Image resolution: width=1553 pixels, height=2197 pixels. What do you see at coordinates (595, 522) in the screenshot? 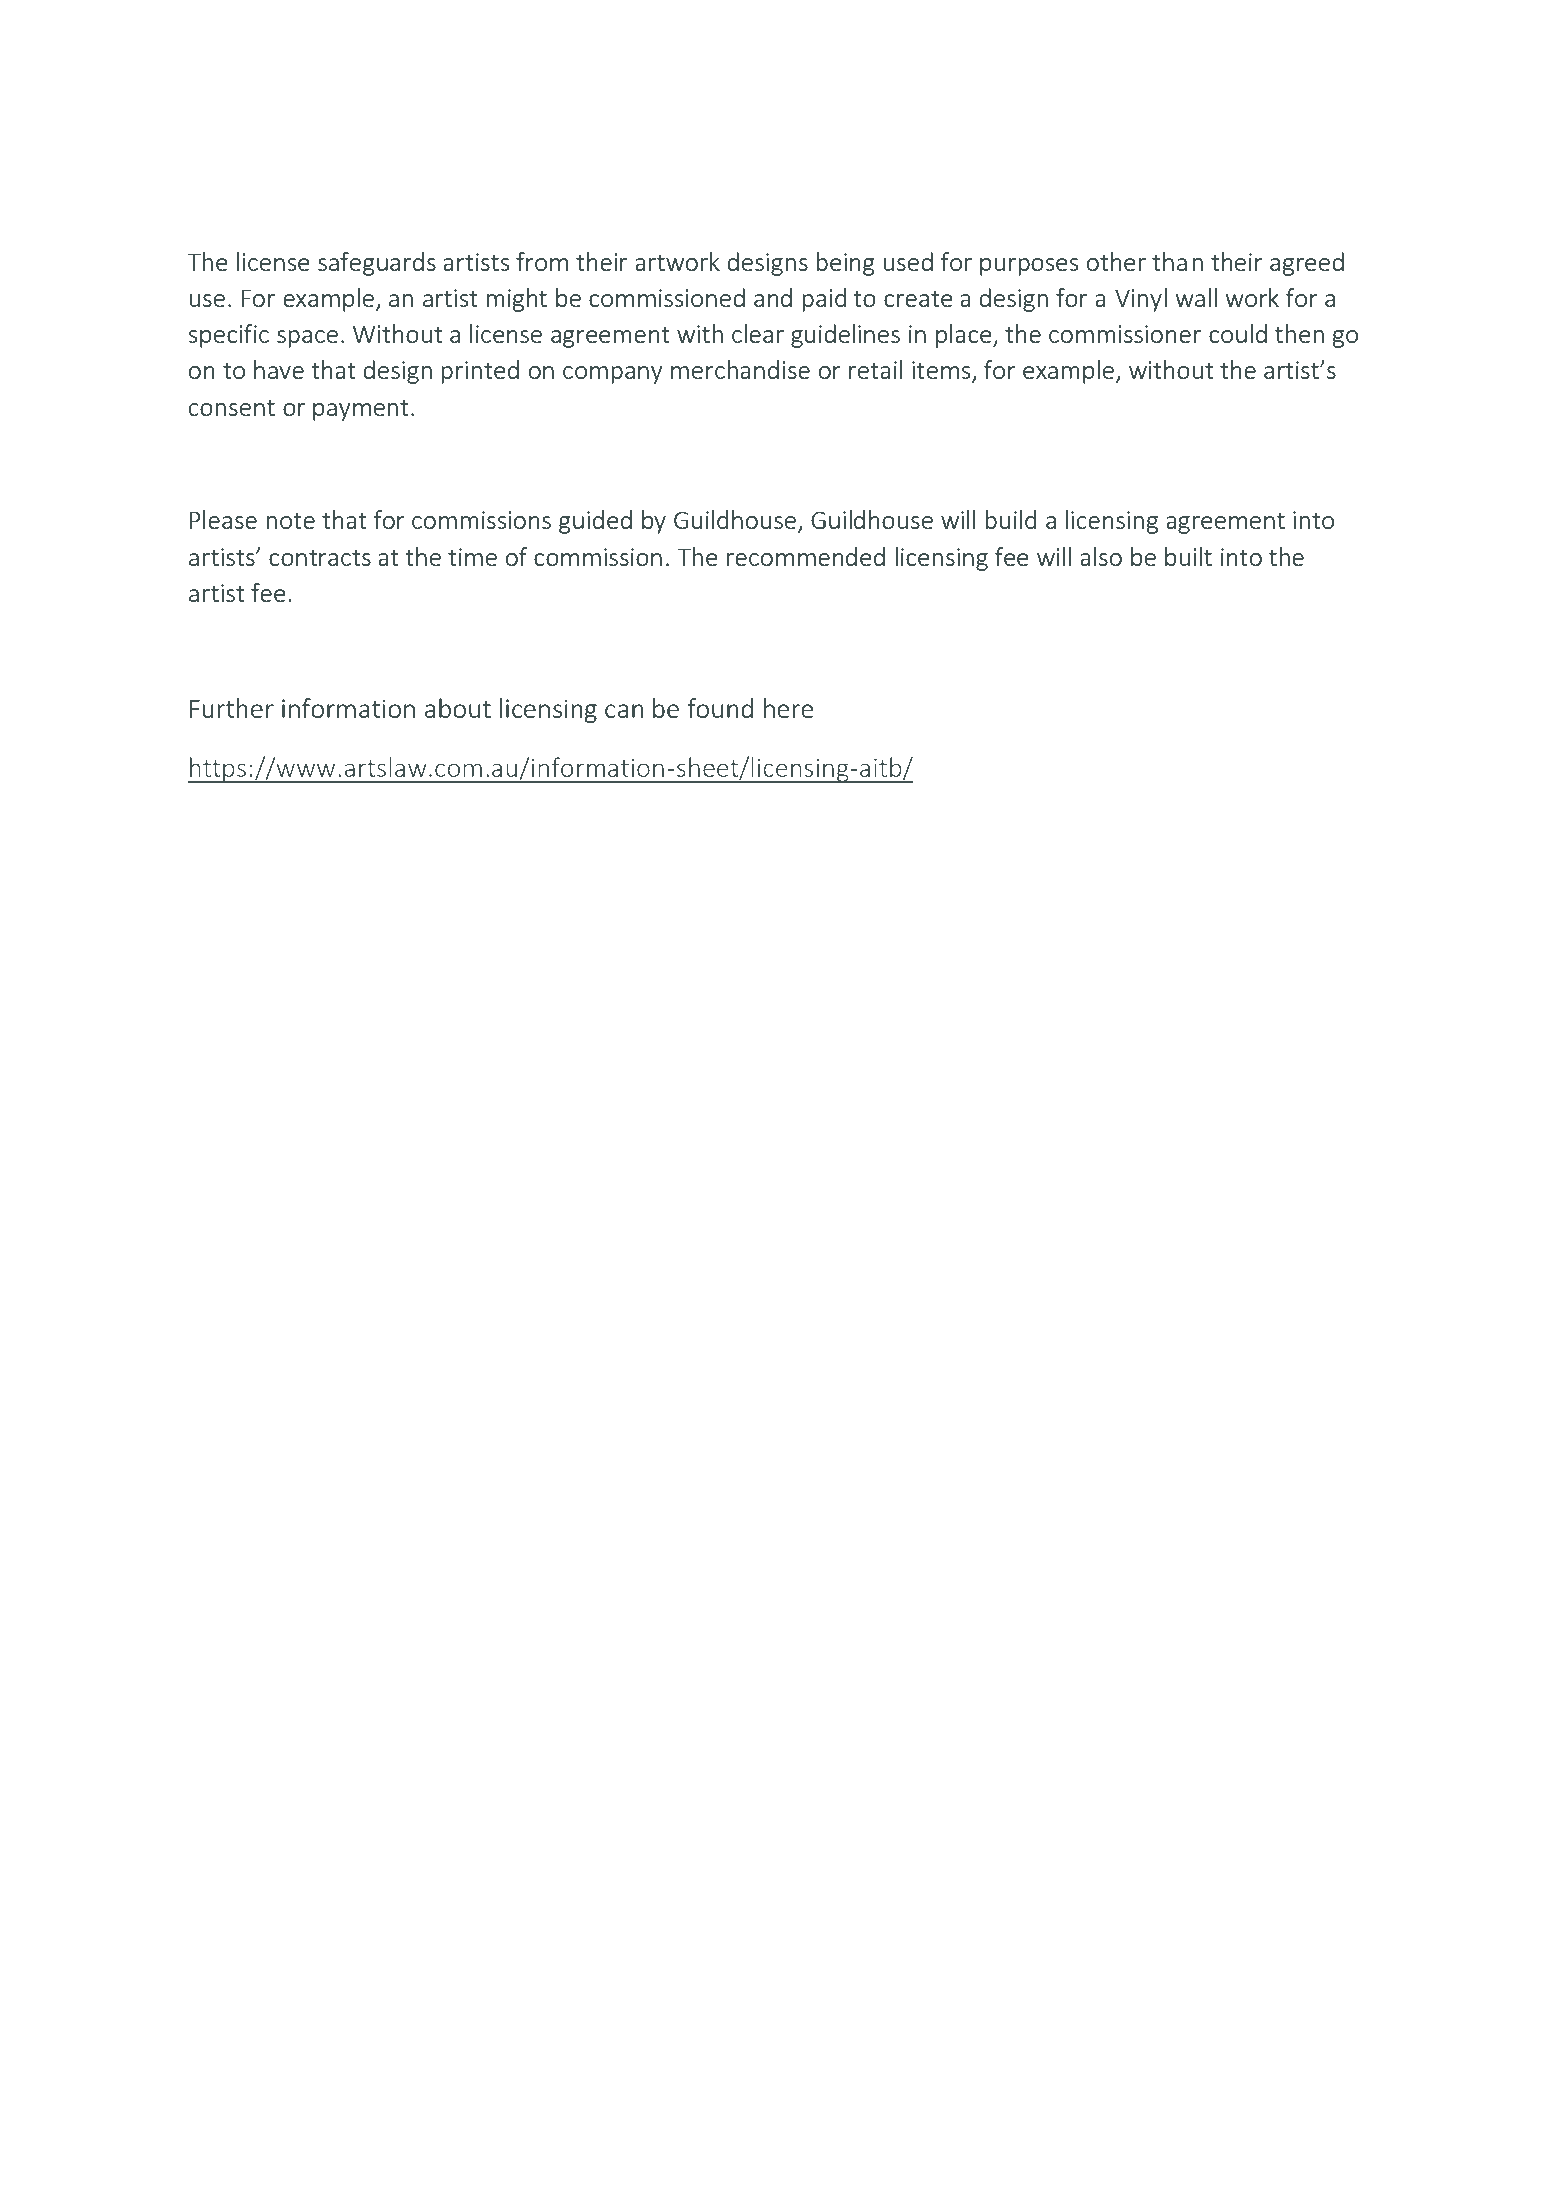
I see `guided` at bounding box center [595, 522].
